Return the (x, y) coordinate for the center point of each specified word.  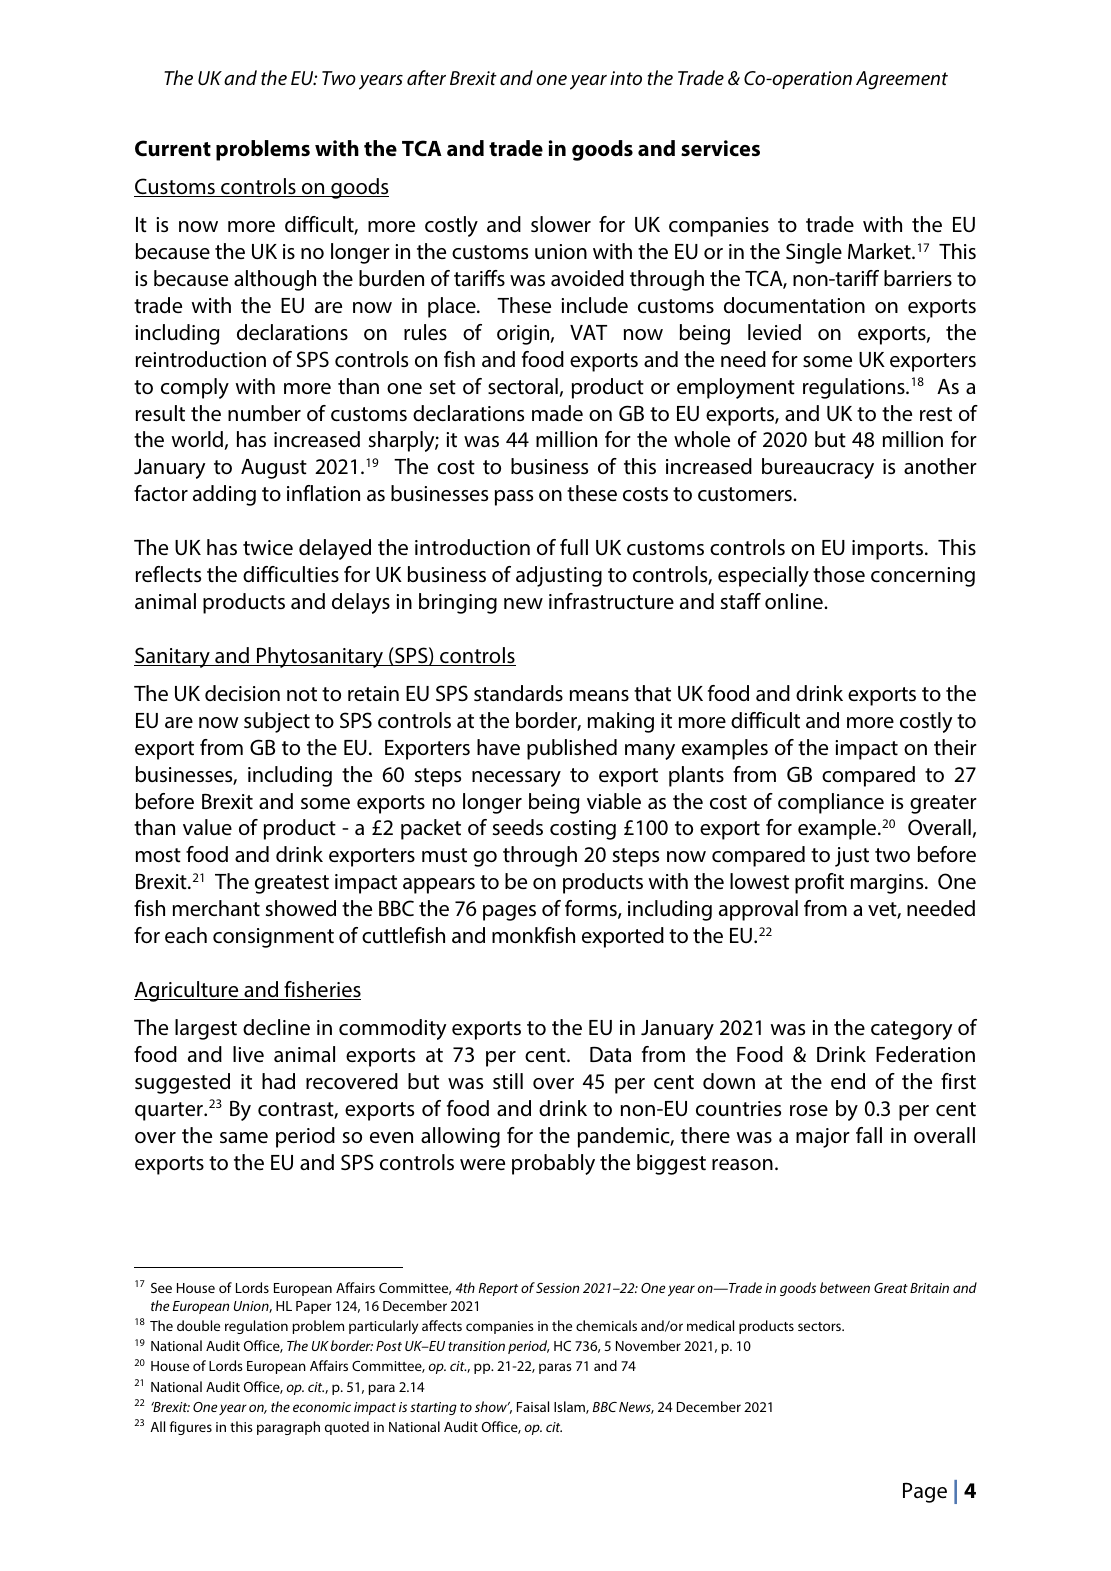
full (574, 547)
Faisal (533, 1406)
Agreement (902, 80)
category (911, 1030)
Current (173, 148)
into (626, 78)
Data (610, 1055)
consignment (273, 938)
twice (268, 547)
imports (887, 550)
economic (322, 1407)
